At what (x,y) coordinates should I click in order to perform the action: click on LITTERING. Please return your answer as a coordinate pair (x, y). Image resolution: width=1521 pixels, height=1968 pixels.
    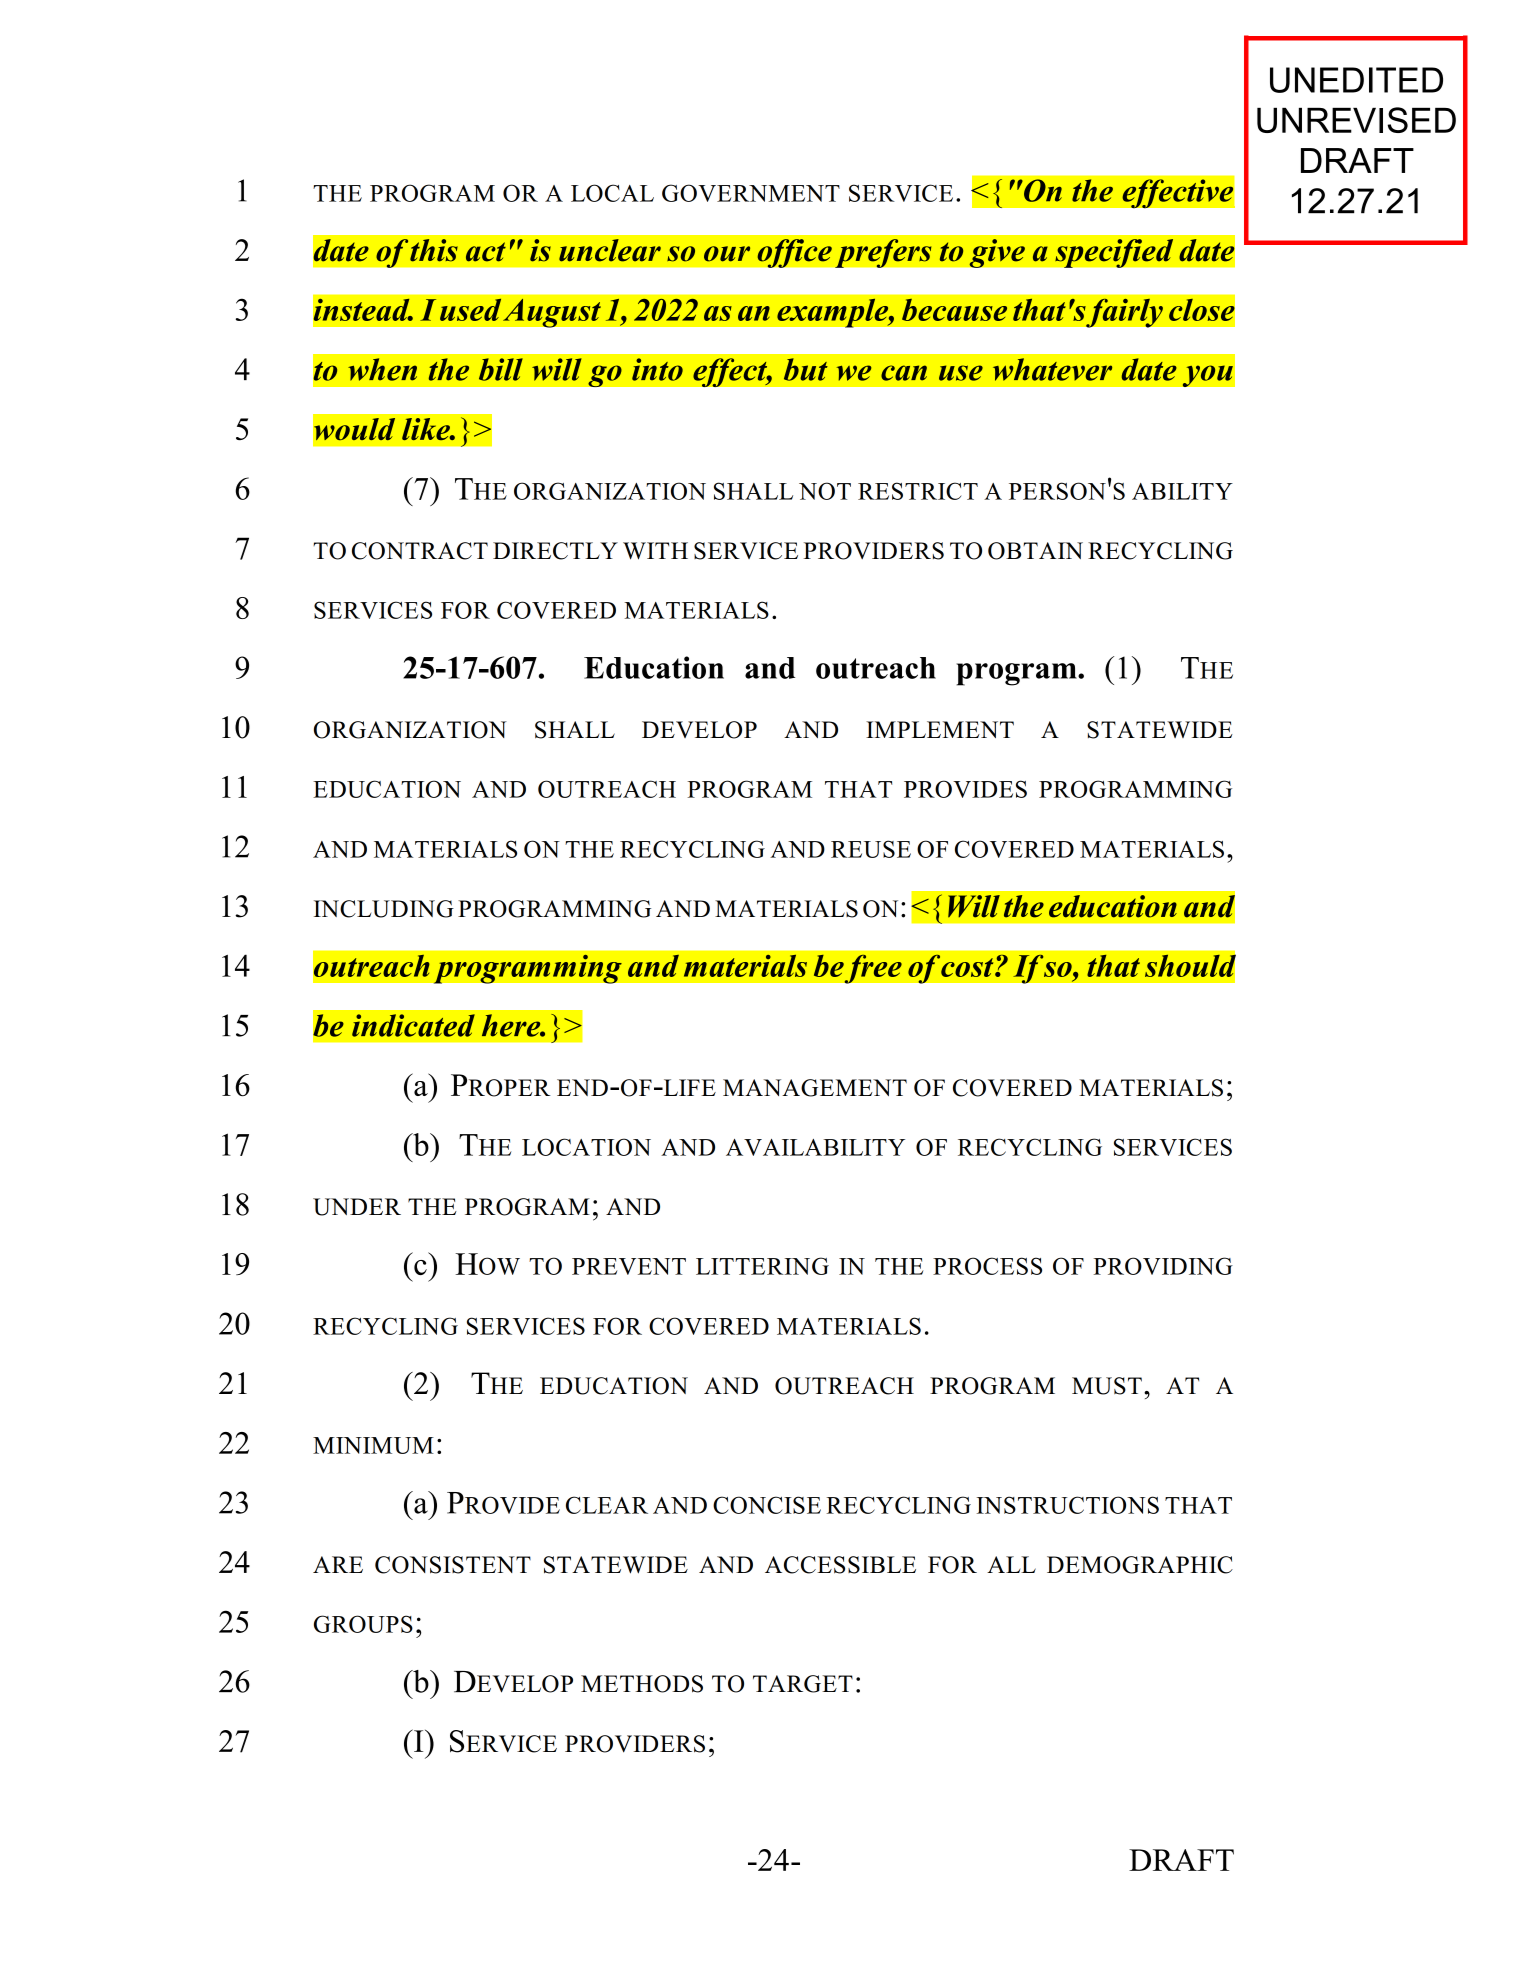
    Looking at the image, I should click on (762, 1266).
